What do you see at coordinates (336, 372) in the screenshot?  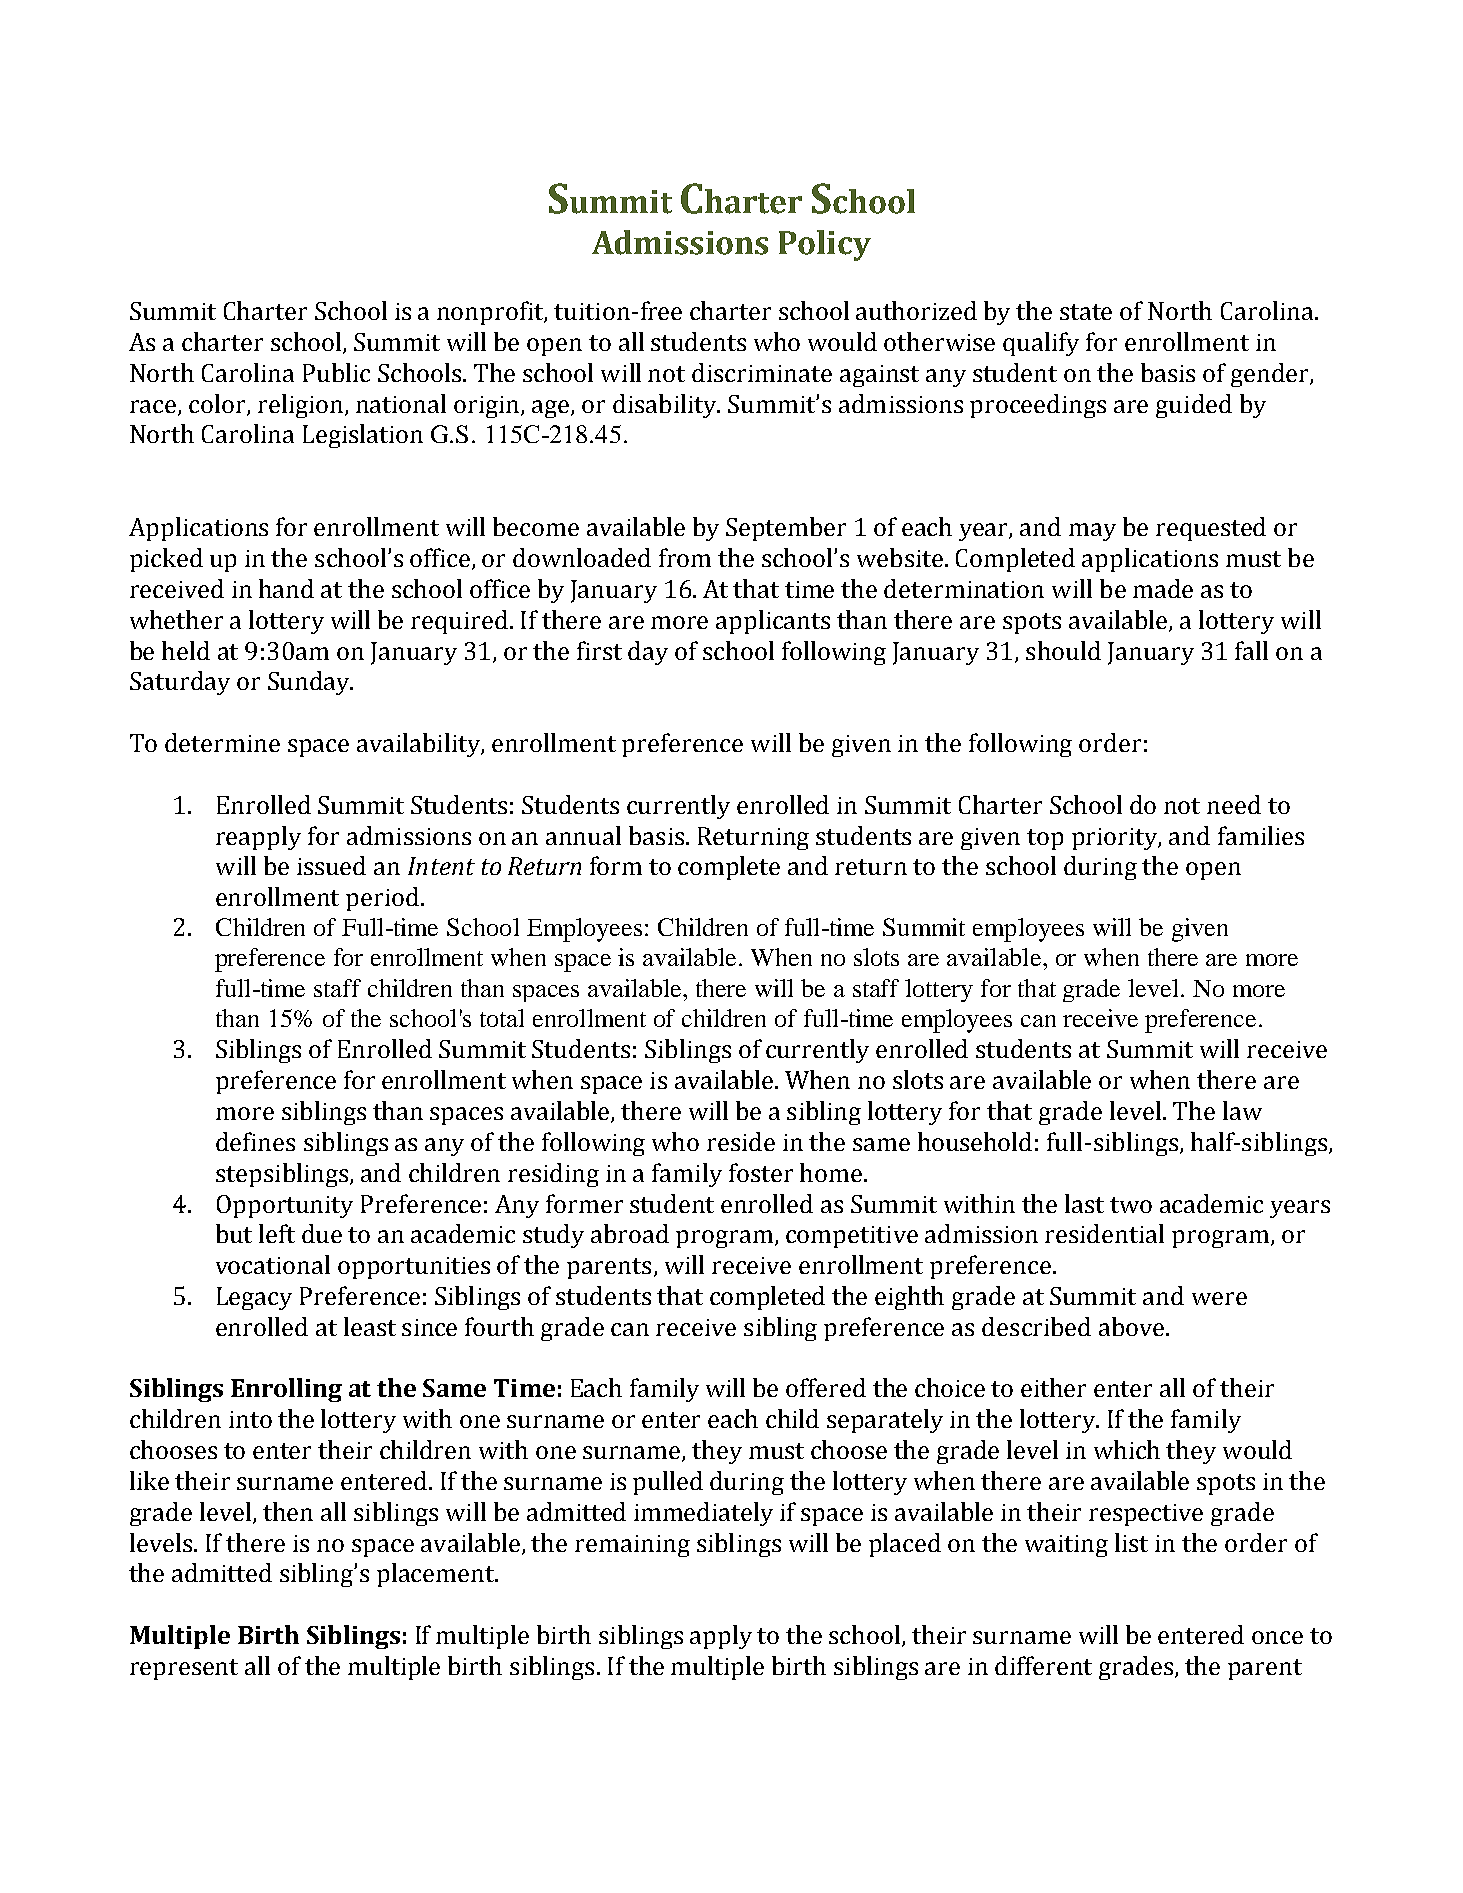 I see `Public` at bounding box center [336, 372].
